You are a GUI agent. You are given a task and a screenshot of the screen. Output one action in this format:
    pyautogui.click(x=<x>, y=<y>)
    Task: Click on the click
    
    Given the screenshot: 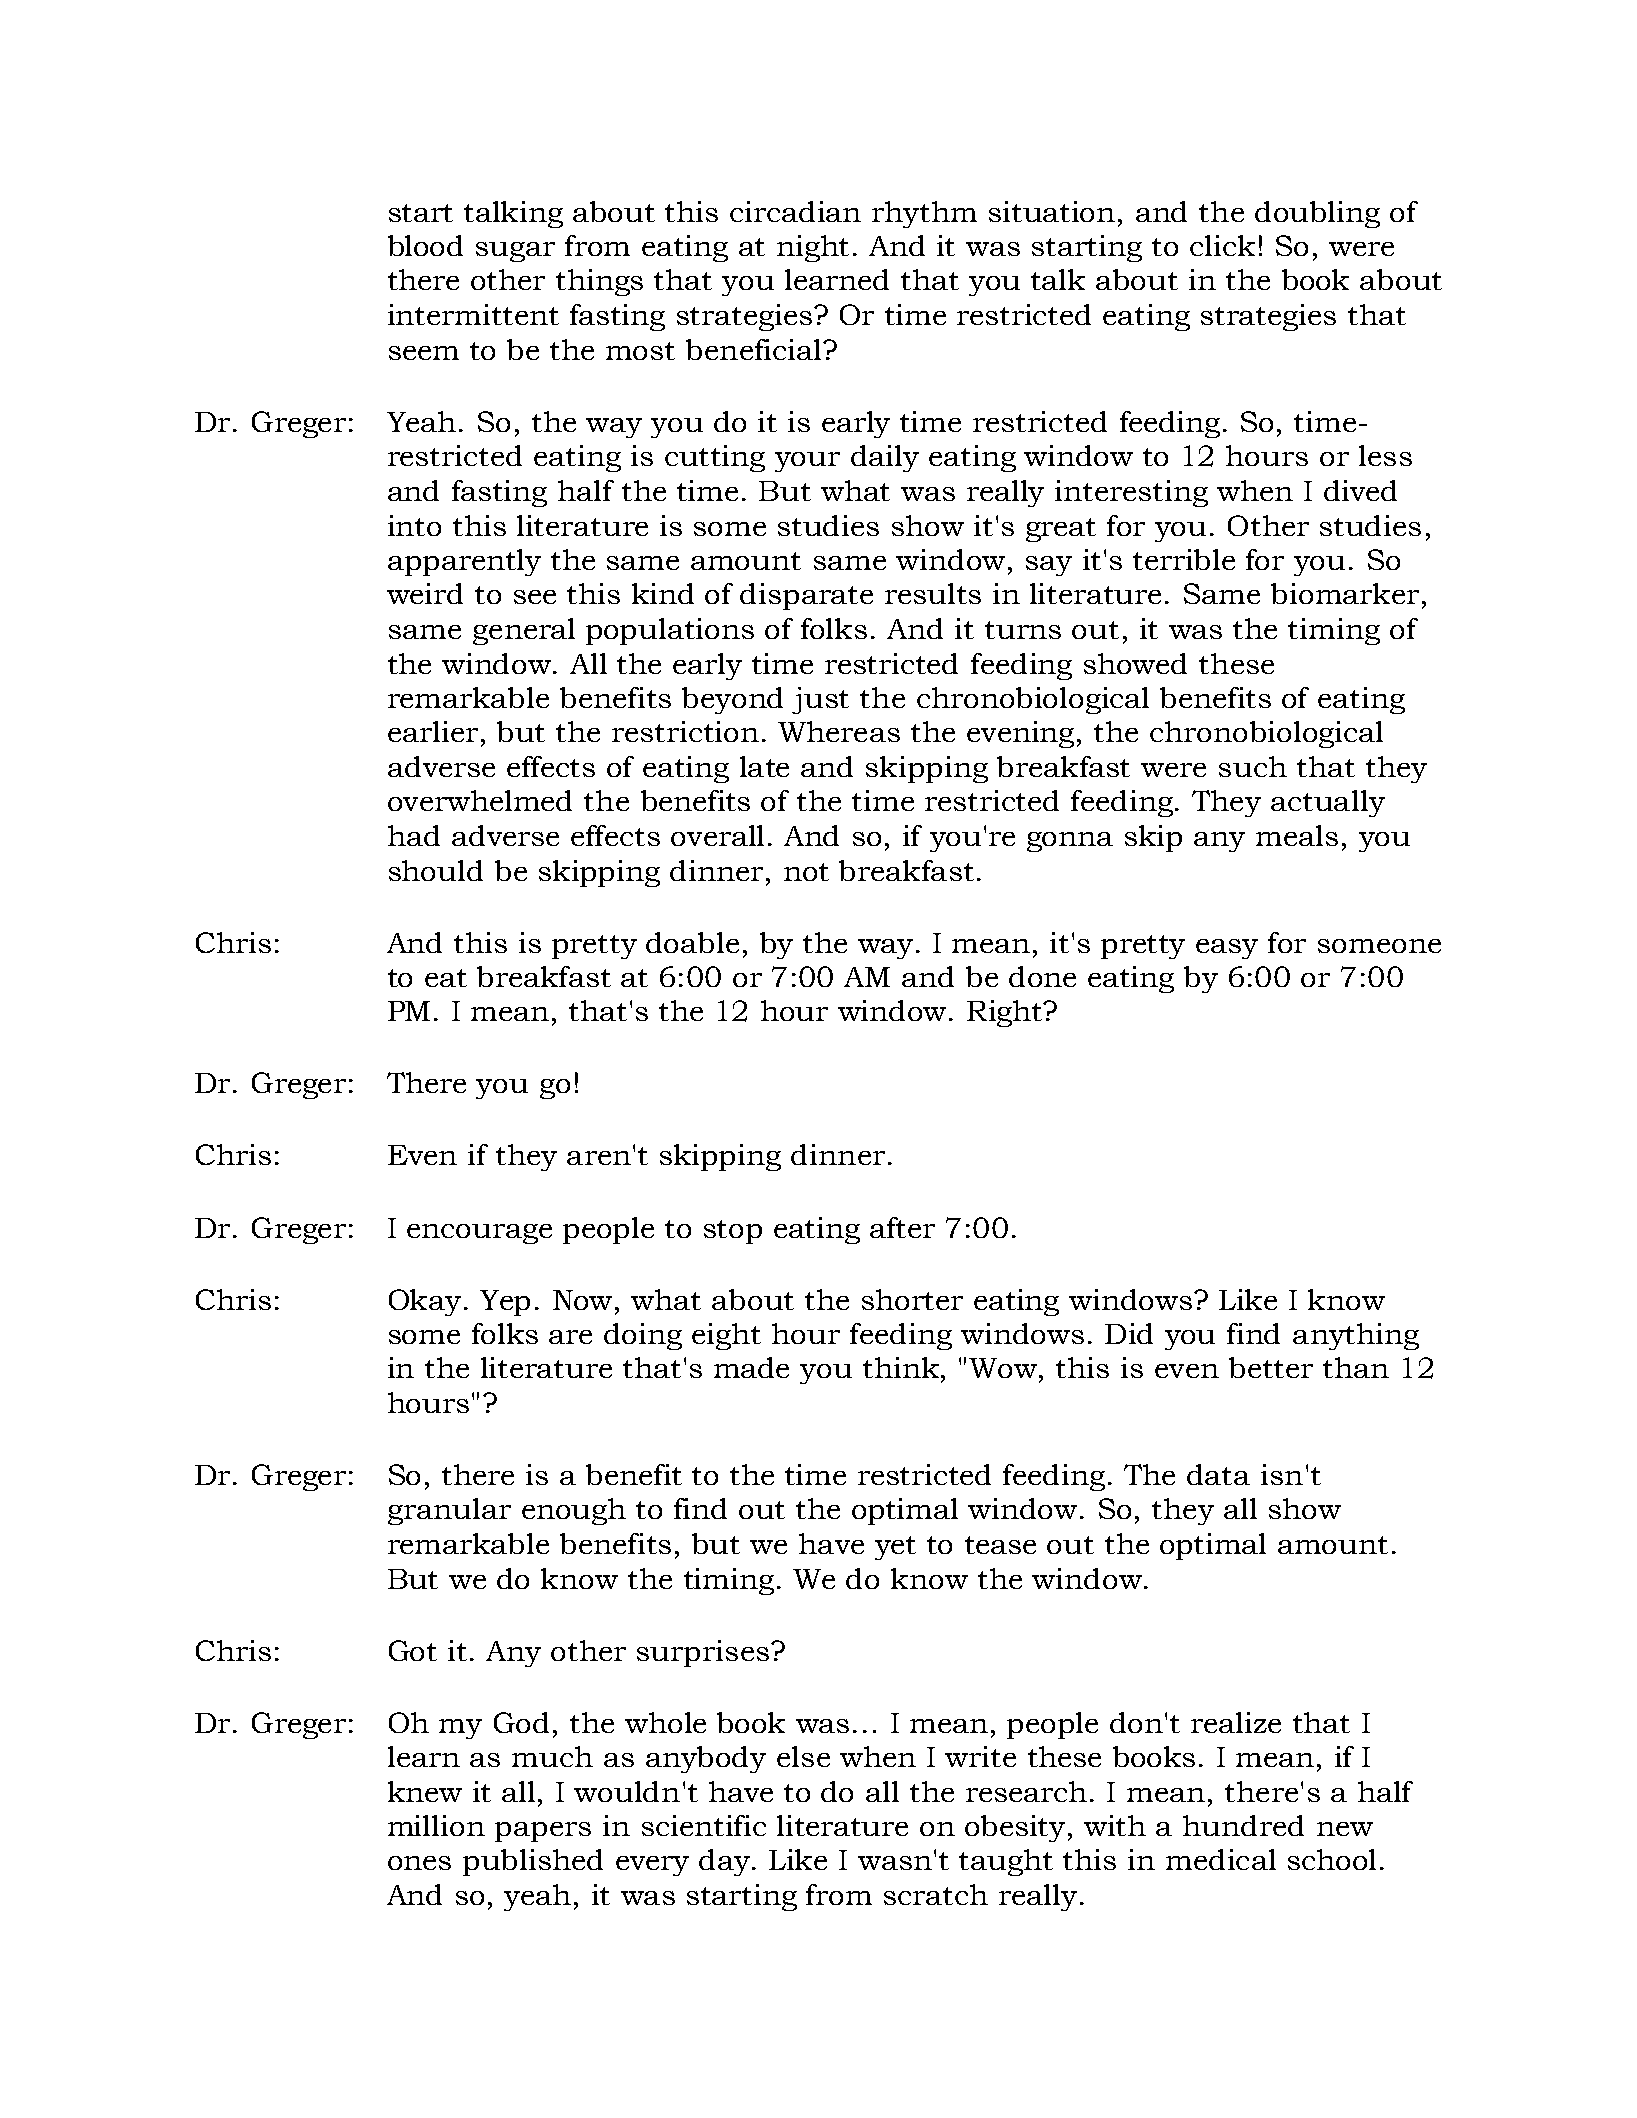 What is the action you would take?
    pyautogui.click(x=1222, y=245)
